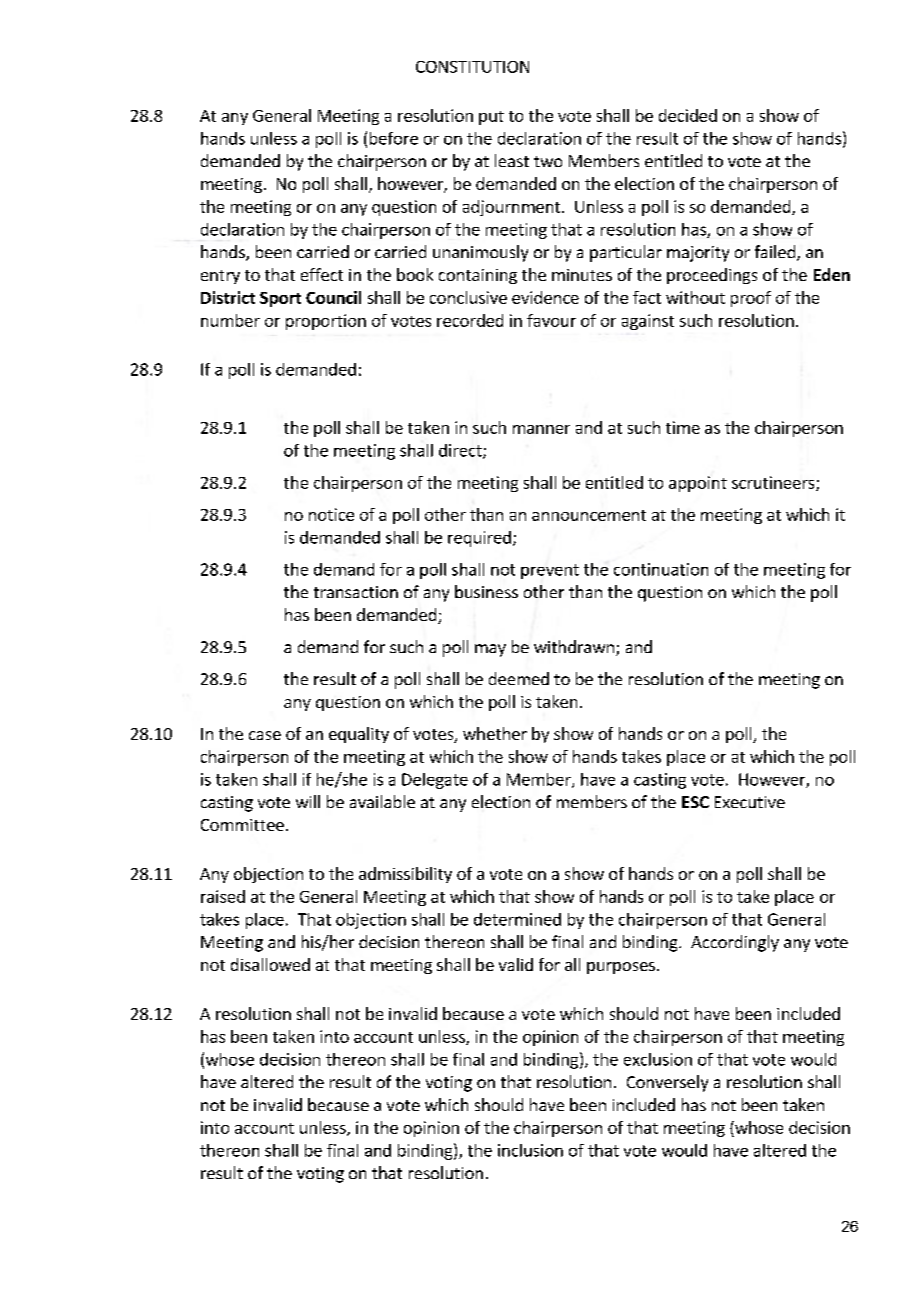  What do you see at coordinates (486, 591) in the screenshot?
I see `business` at bounding box center [486, 591].
